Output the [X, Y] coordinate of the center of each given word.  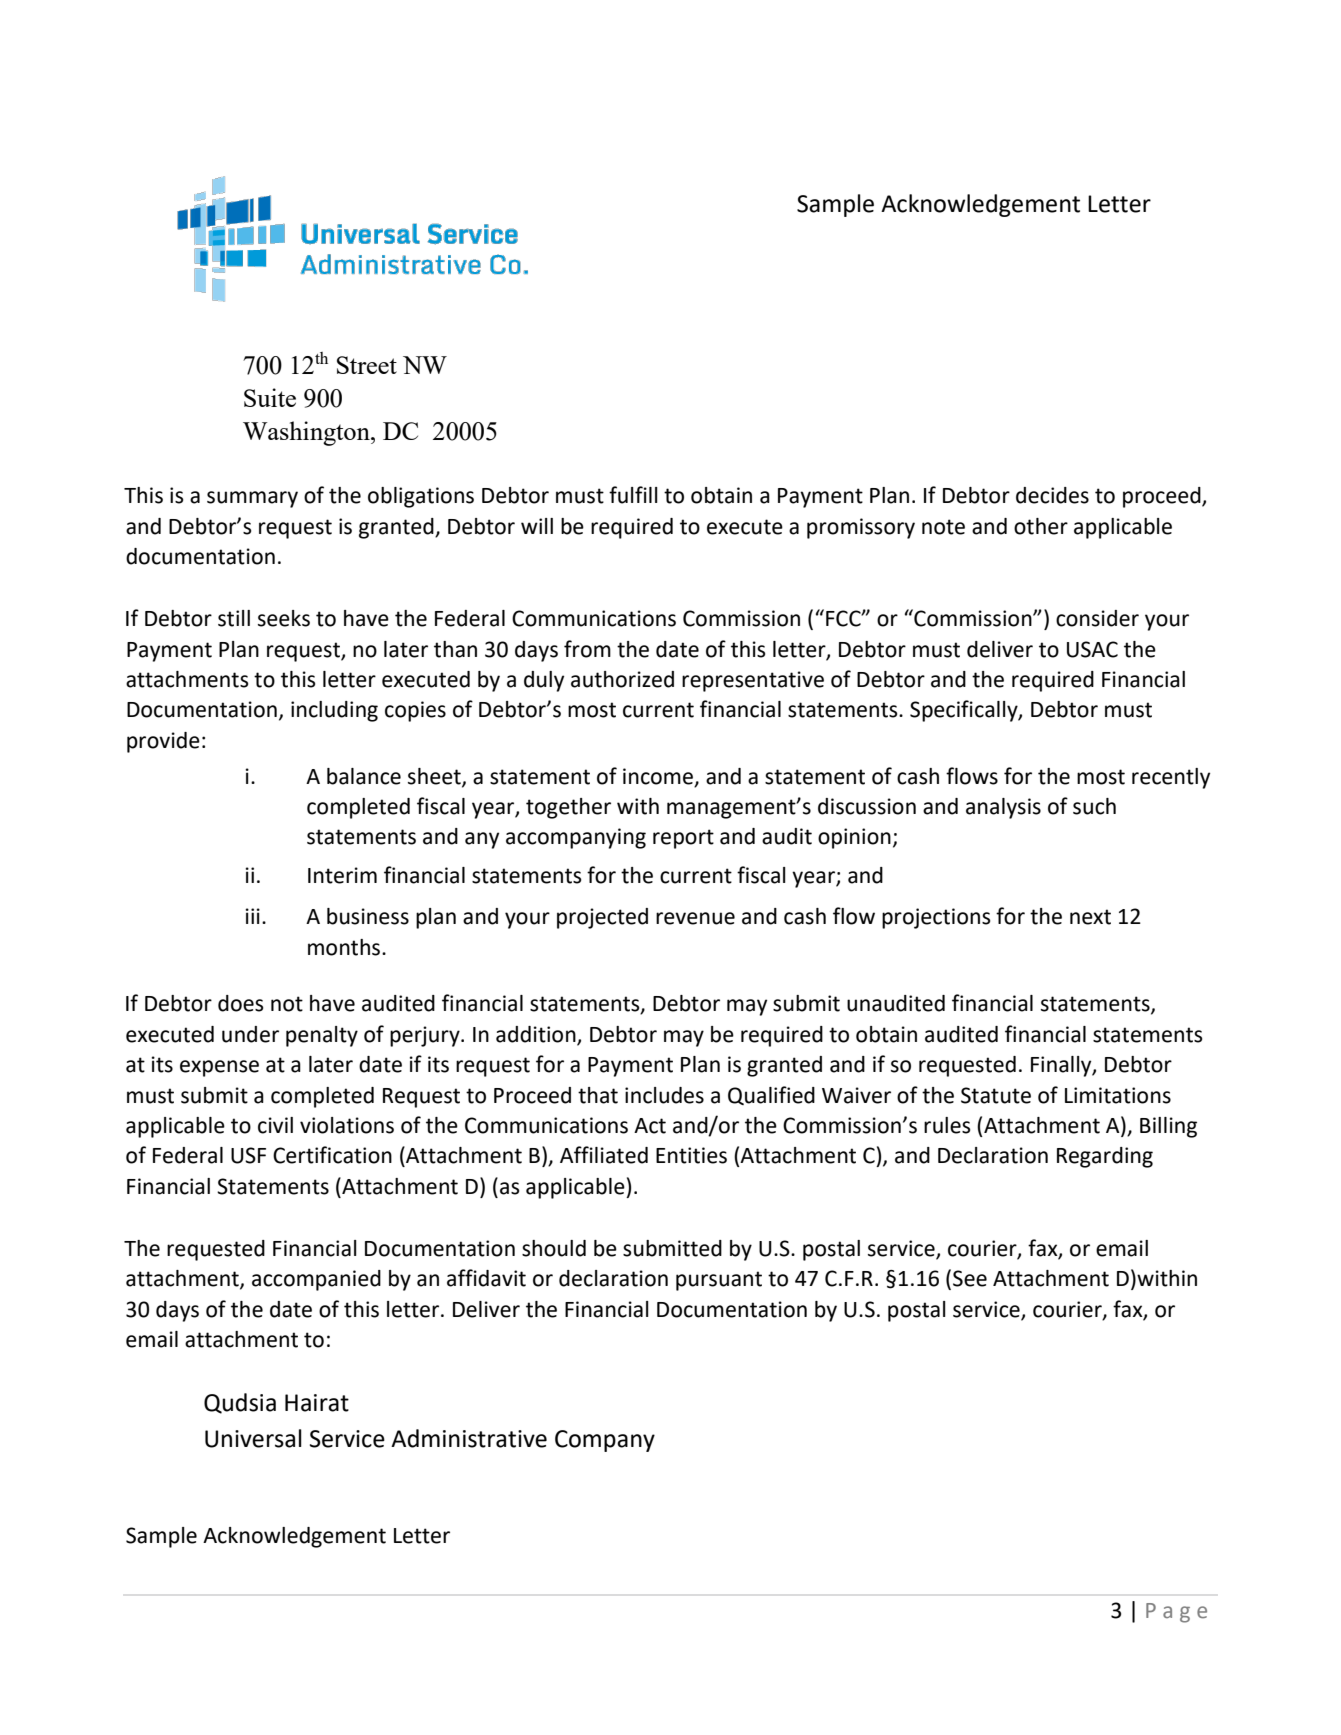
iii [253, 916]
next [1090, 917]
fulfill [633, 495]
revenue [695, 918]
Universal [253, 1438]
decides [1052, 495]
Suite [270, 397]
